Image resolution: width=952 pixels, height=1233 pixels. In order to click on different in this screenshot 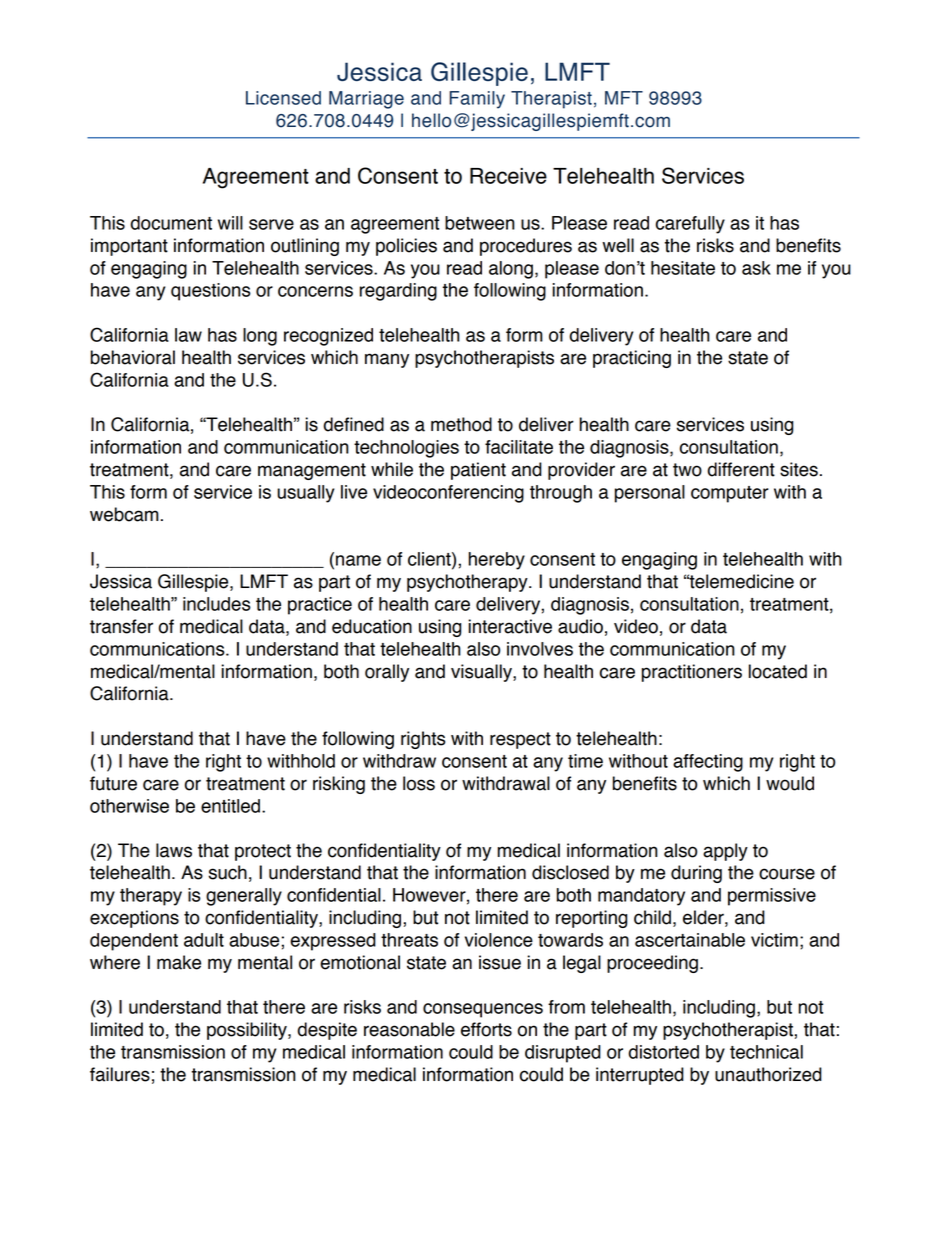, I will do `click(741, 469)`.
